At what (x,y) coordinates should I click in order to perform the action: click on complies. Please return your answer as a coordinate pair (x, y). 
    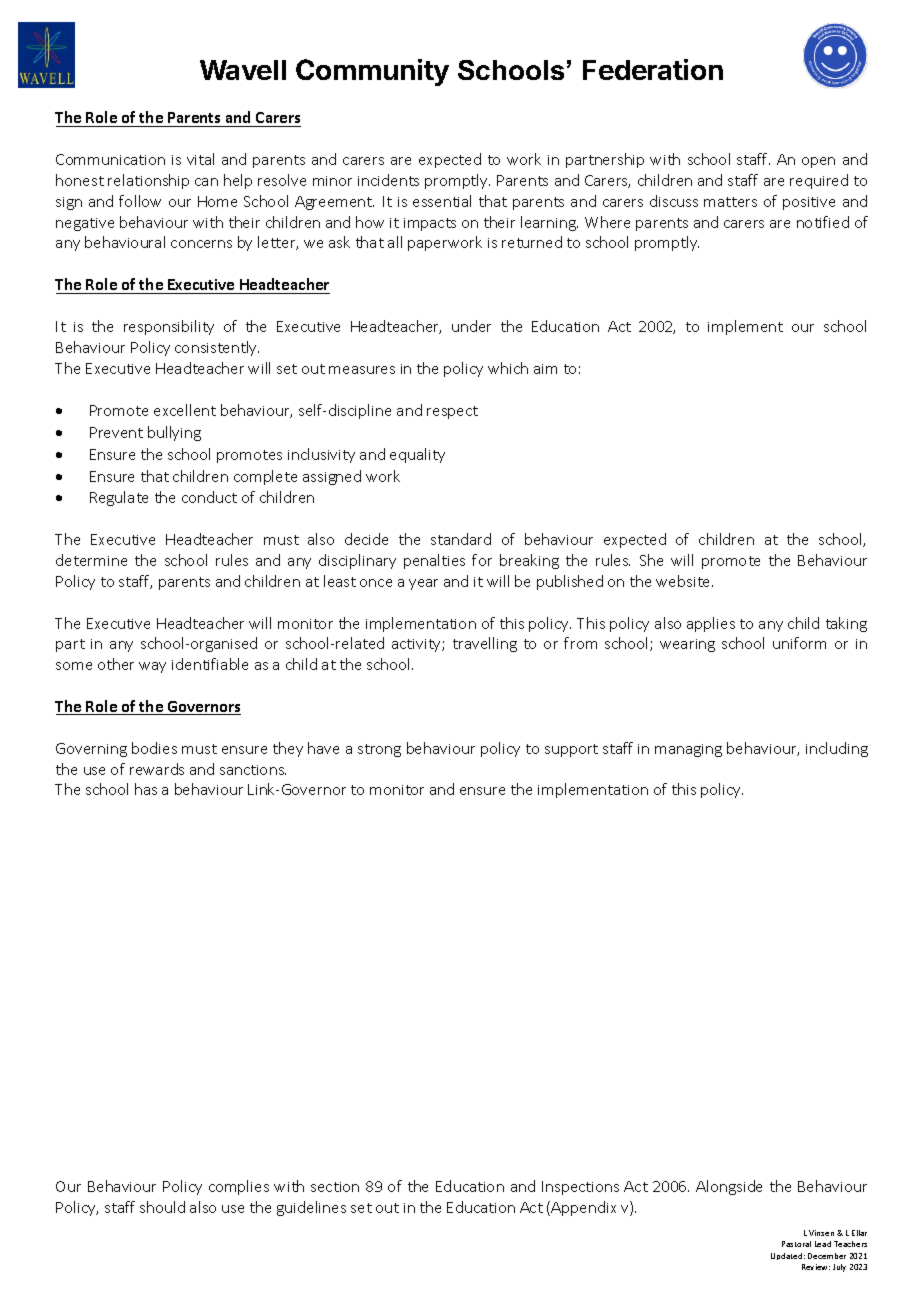
    Looking at the image, I should click on (239, 1187).
